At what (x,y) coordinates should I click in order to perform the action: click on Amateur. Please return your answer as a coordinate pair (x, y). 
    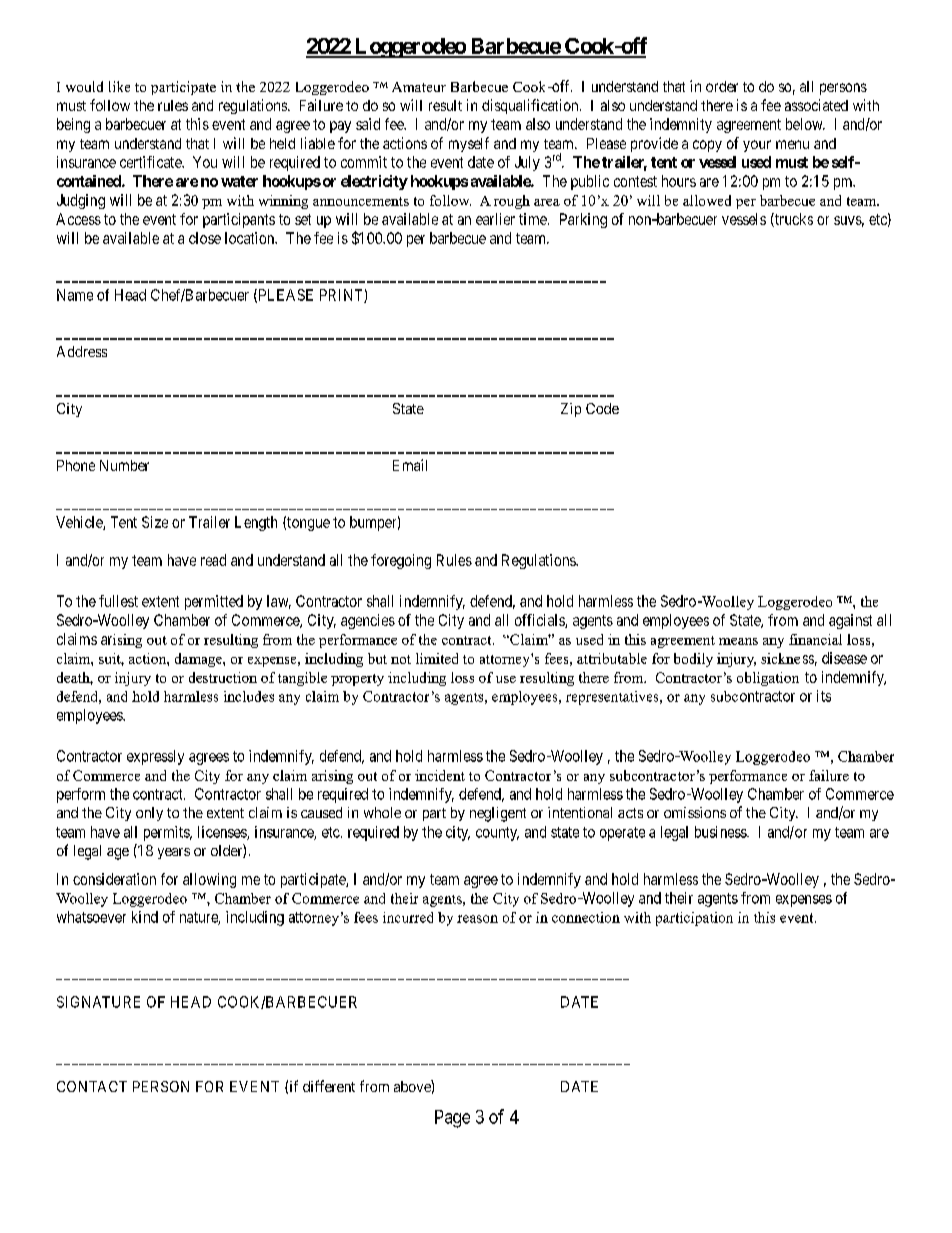
    Looking at the image, I should click on (419, 87).
